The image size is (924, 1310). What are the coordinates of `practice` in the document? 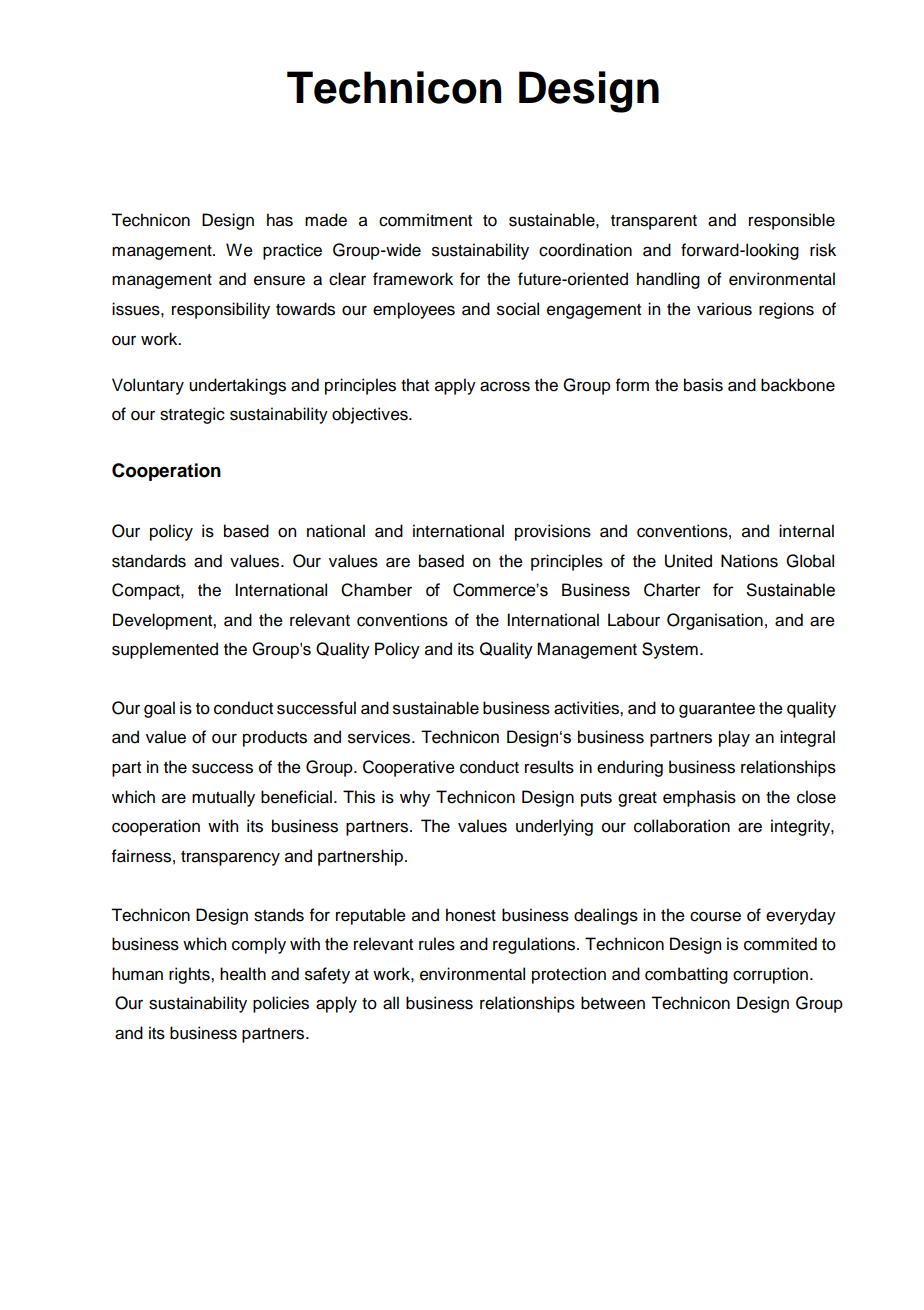 It's located at (292, 251).
